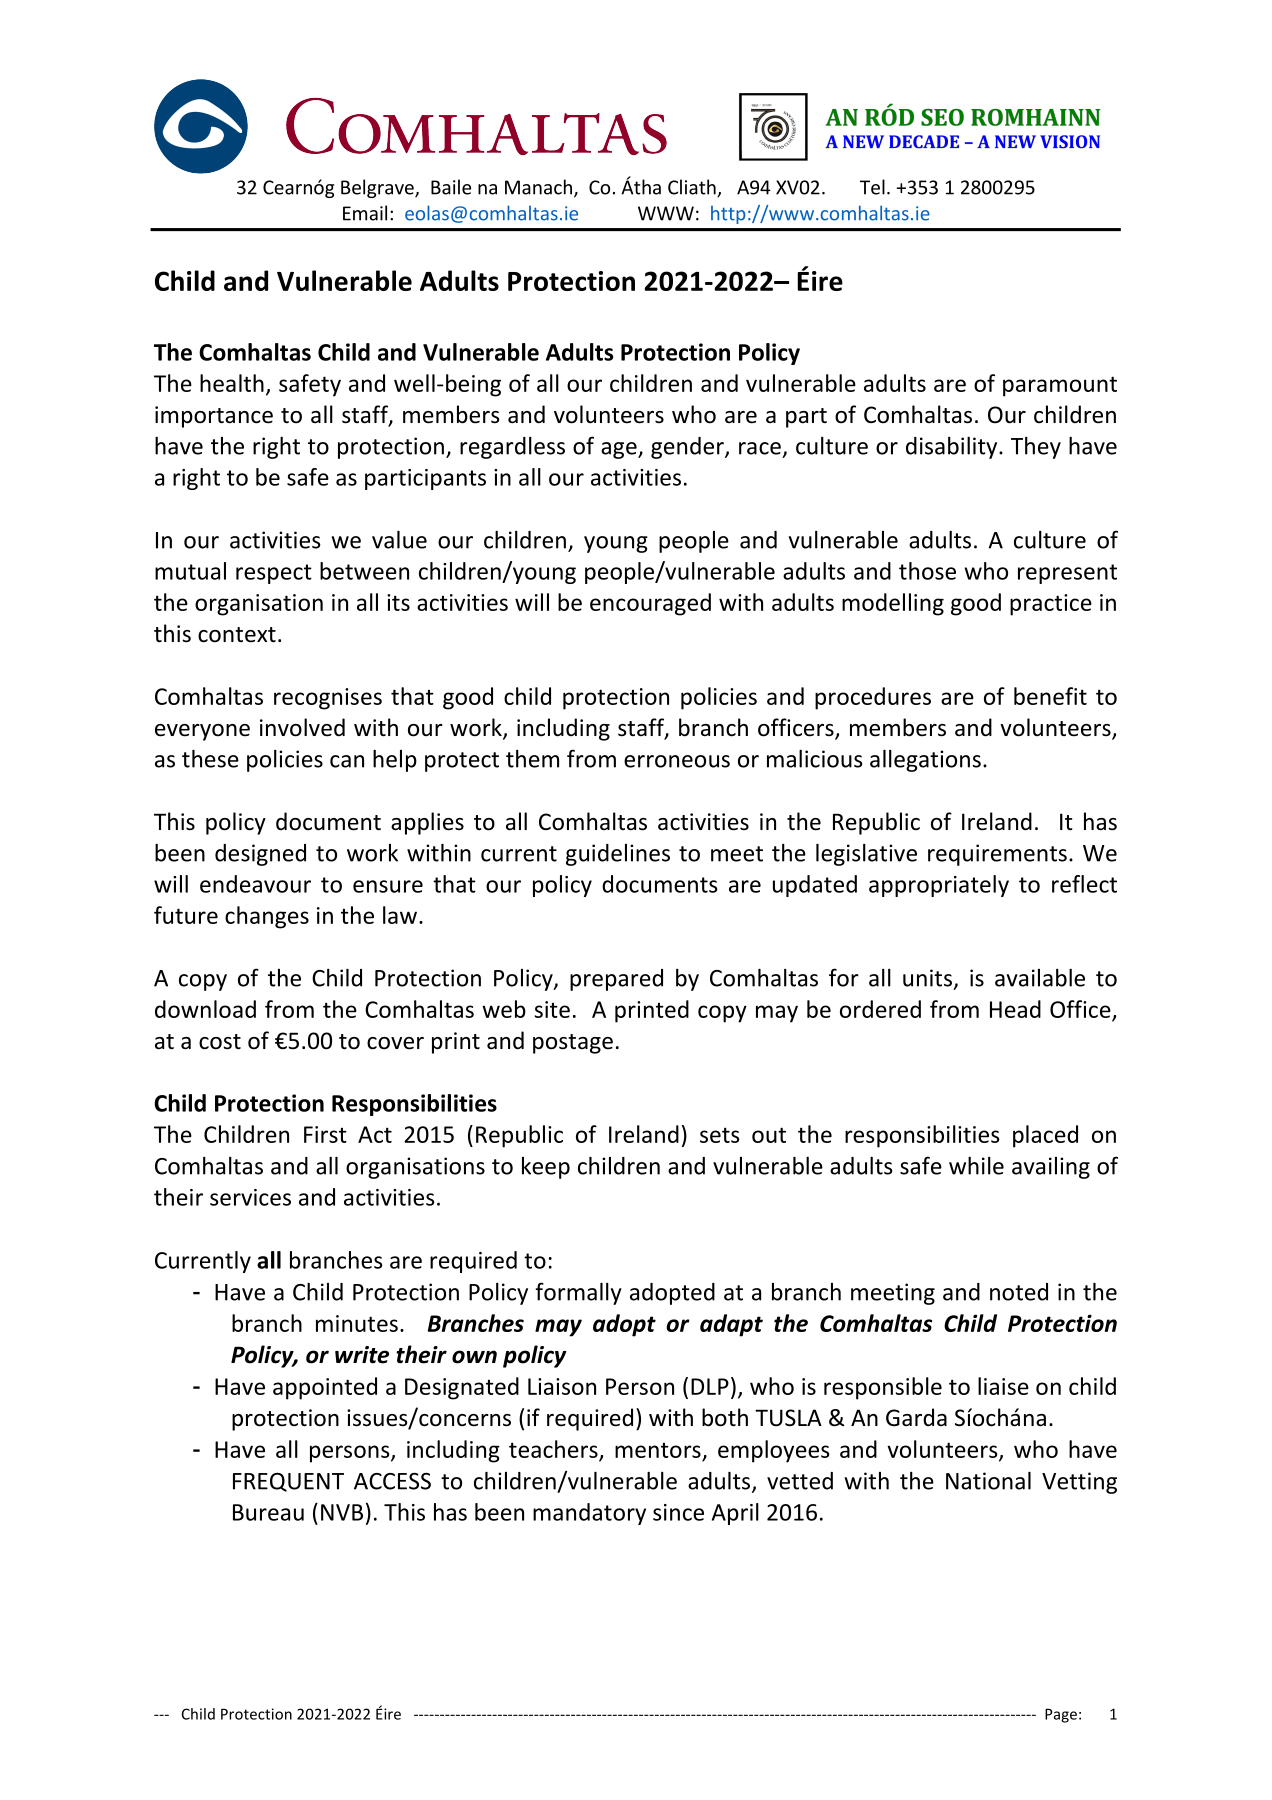  Describe the element at coordinates (720, 1135) in the screenshot. I see `sets` at that location.
